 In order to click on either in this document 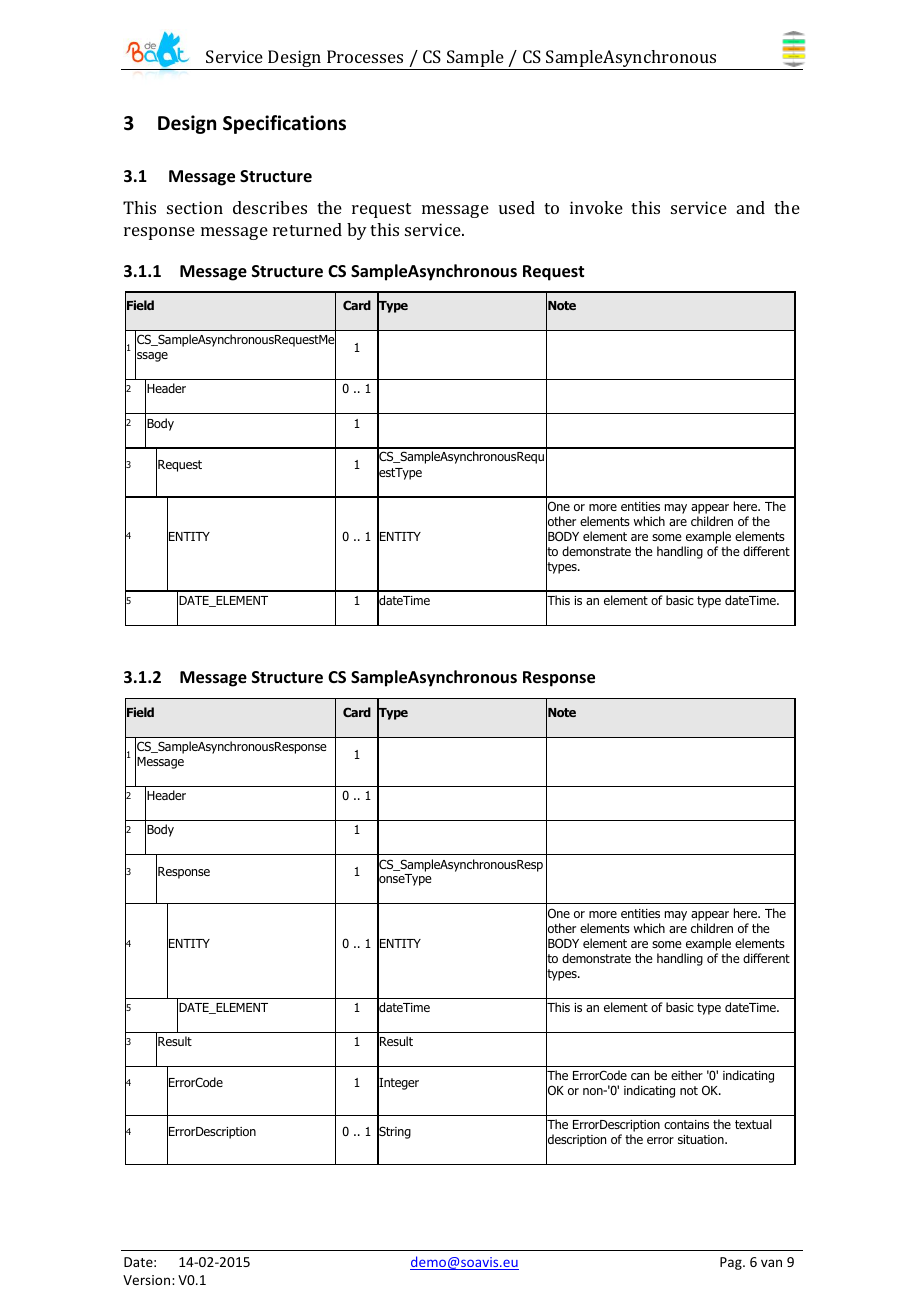, I will do `click(687, 1075)`.
